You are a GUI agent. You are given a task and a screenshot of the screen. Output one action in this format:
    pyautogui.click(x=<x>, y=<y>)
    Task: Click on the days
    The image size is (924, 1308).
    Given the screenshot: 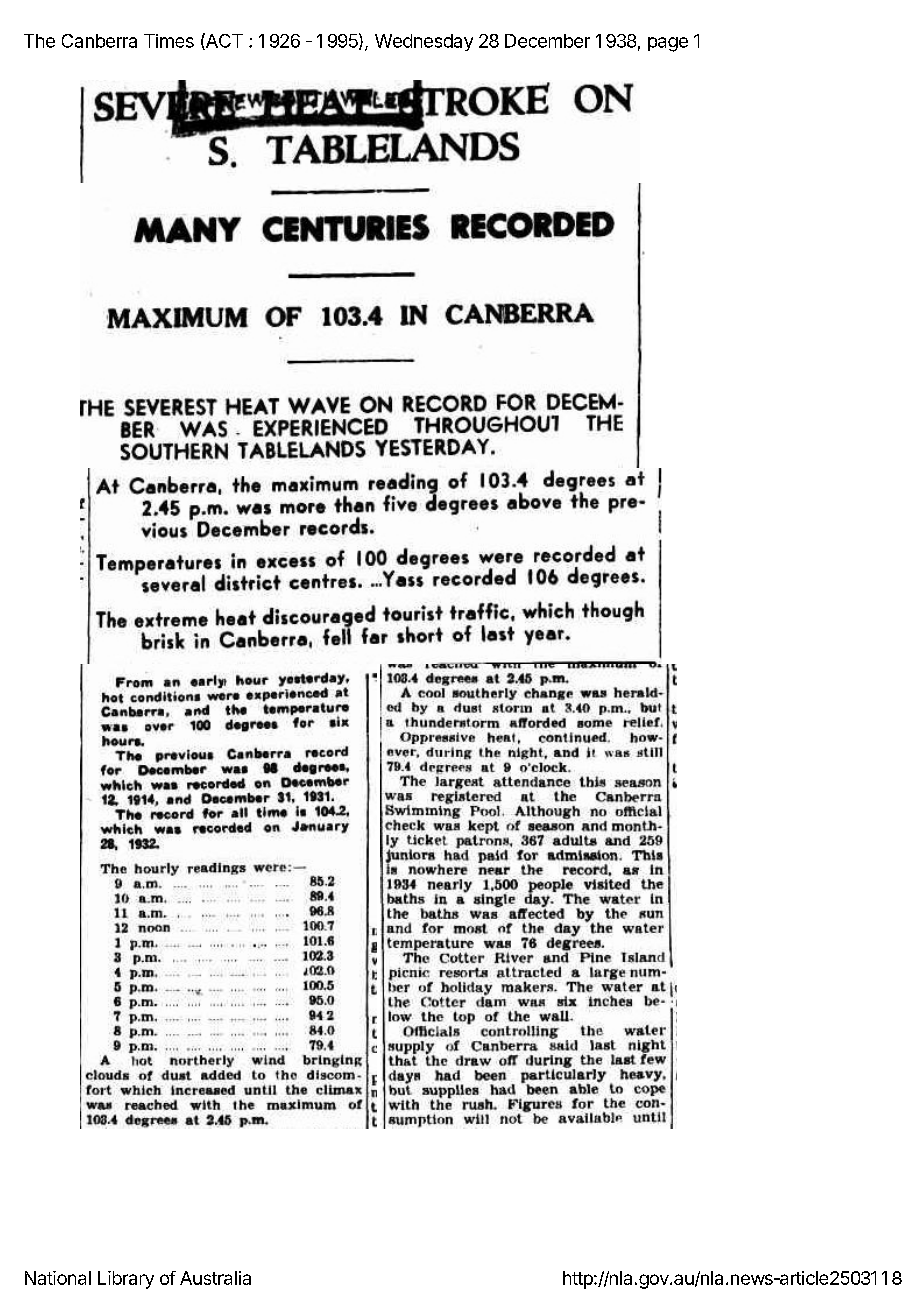 What is the action you would take?
    pyautogui.click(x=404, y=1077)
